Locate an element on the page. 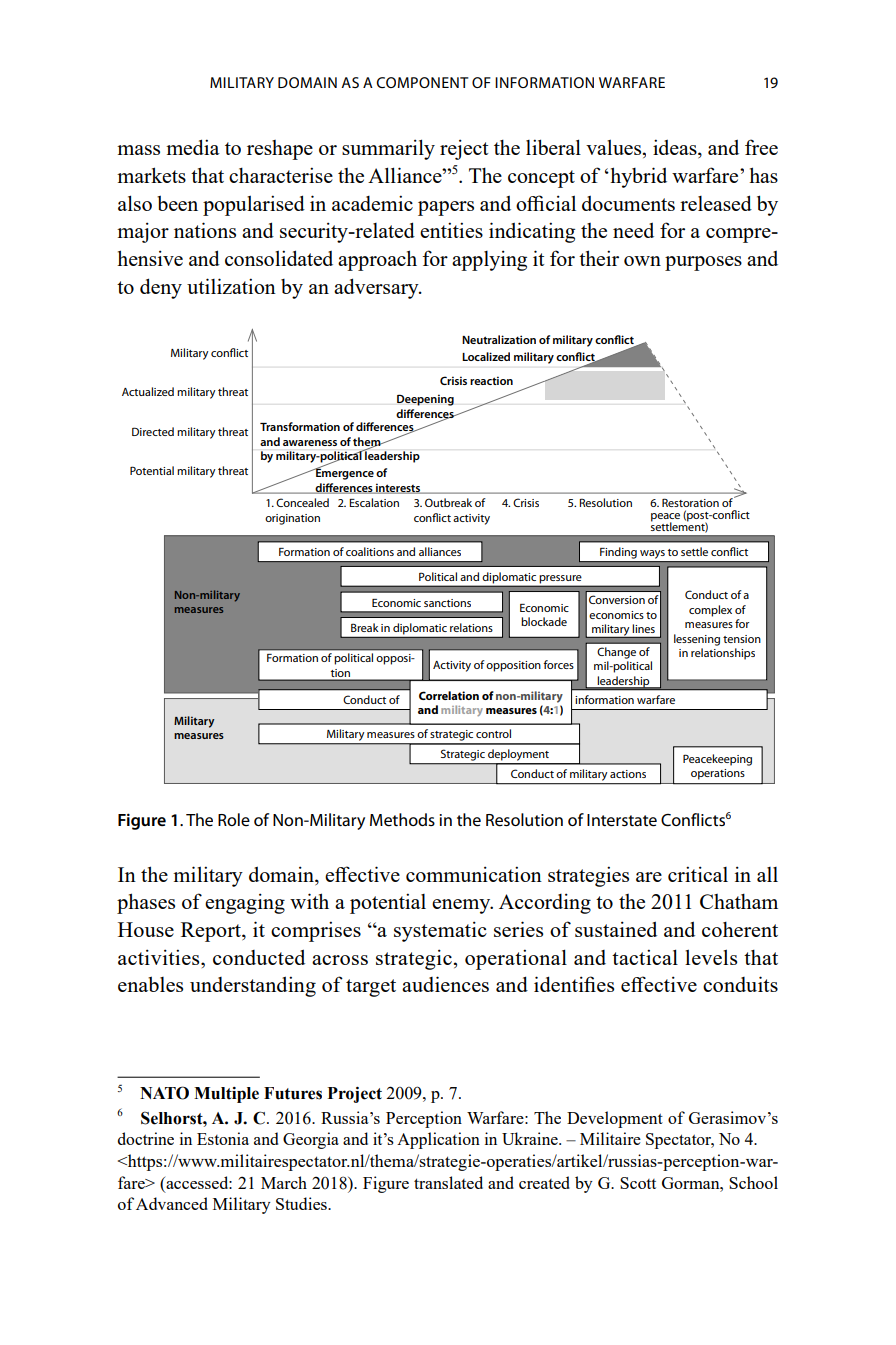 The width and height of the image is (896, 1345). media is located at coordinates (193, 147).
